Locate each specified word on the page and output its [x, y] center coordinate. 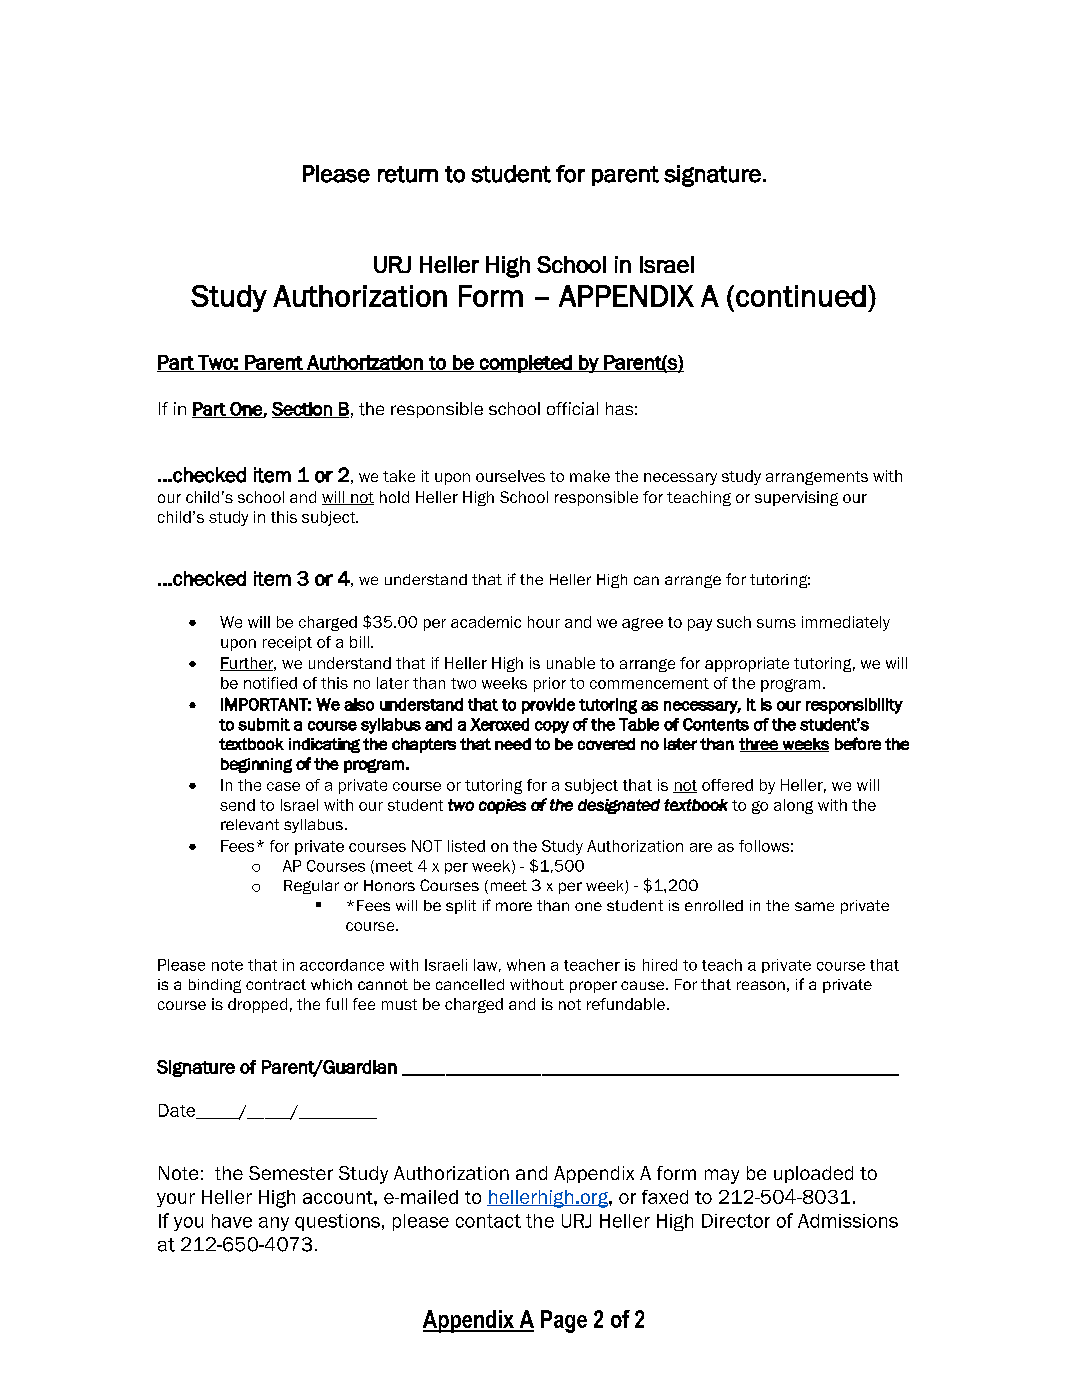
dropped [257, 1005]
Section [303, 410]
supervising [796, 498]
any [274, 1224]
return [408, 174]
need [513, 744]
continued [801, 296]
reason [761, 985]
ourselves [510, 476]
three [759, 745]
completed [525, 364]
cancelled [470, 984]
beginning [256, 765]
